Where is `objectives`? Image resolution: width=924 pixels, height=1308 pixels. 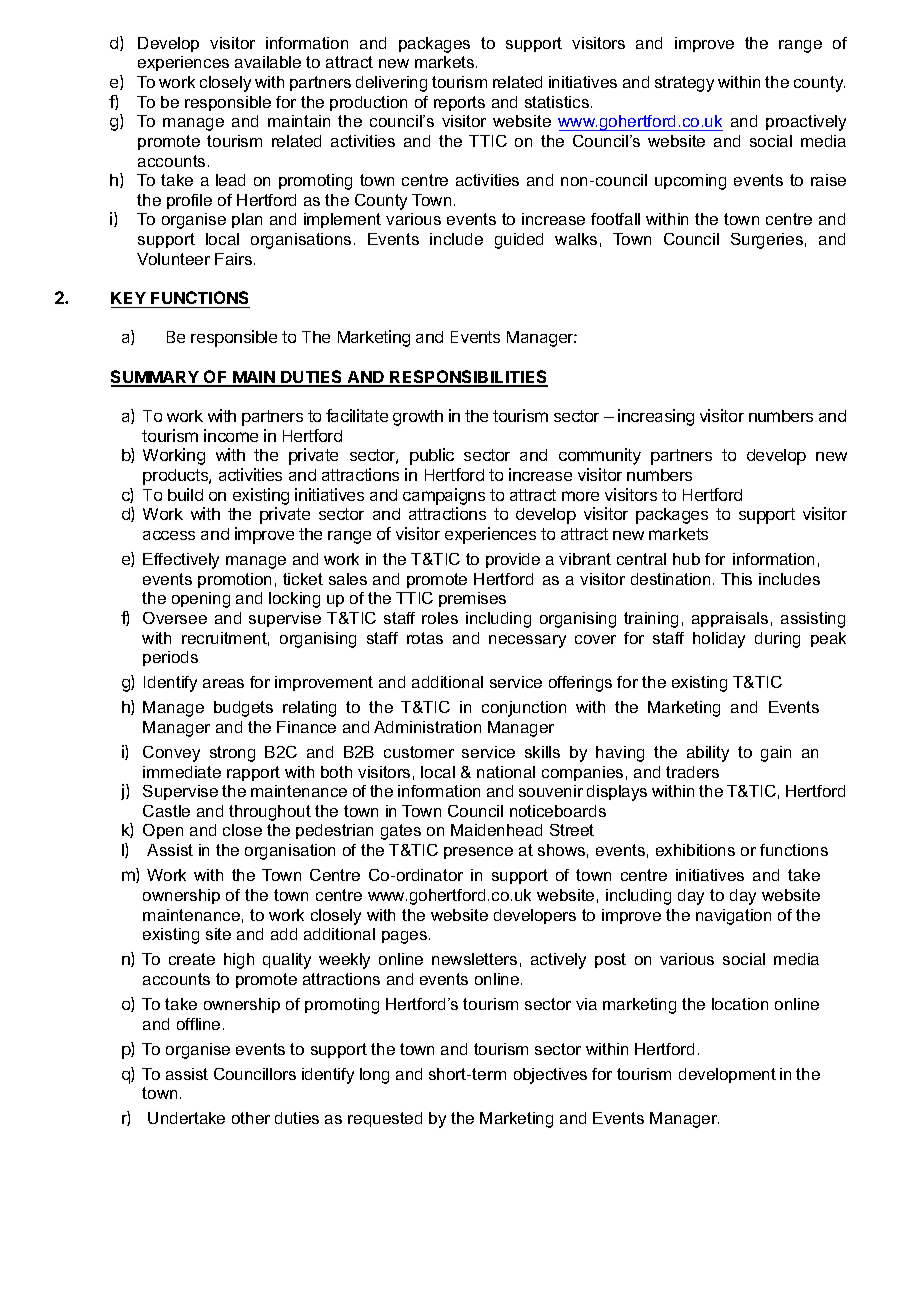 objectives is located at coordinates (550, 1076).
